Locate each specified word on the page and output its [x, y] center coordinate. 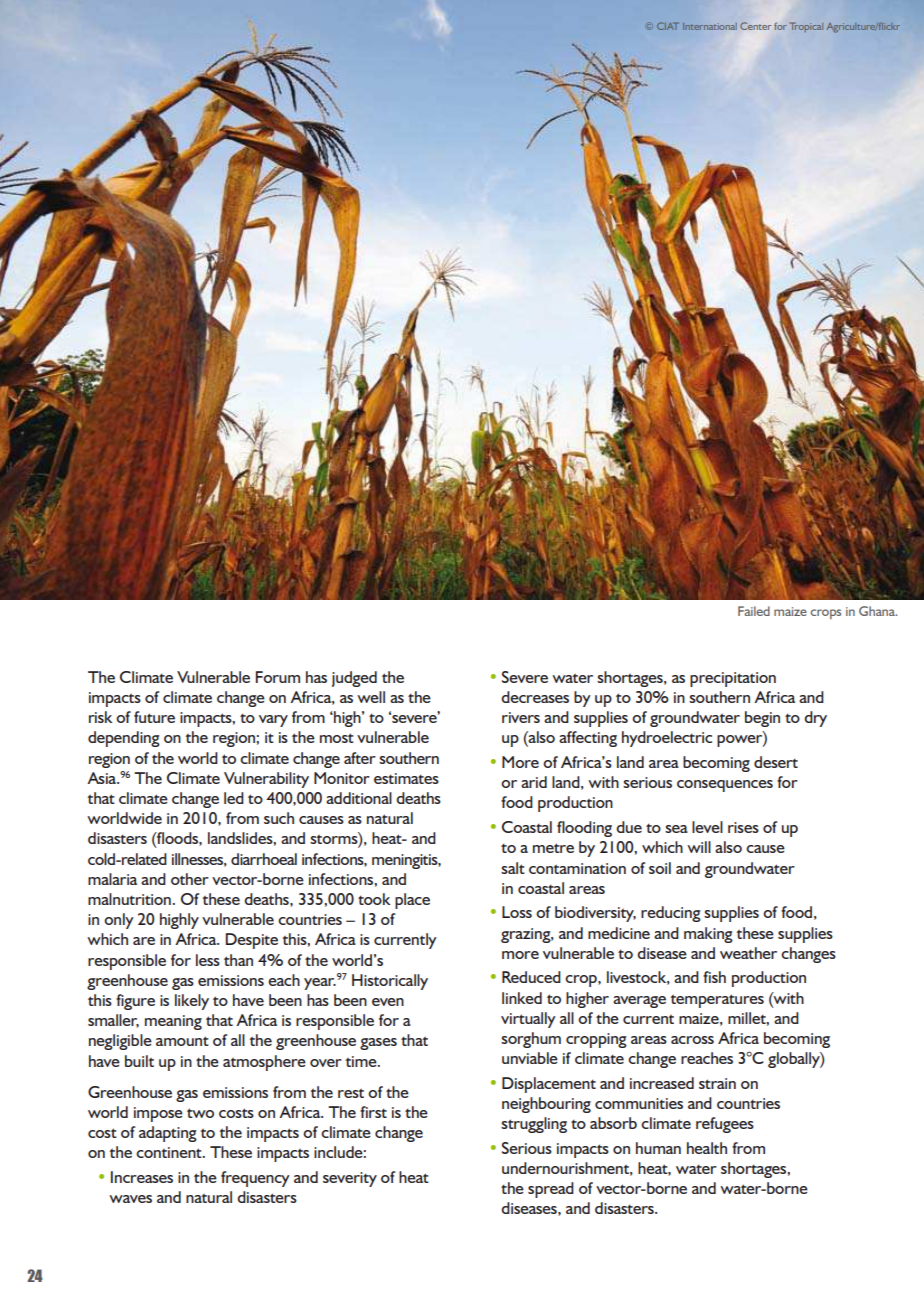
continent [170, 1152]
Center [755, 26]
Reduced [531, 977]
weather [748, 953]
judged [354, 679]
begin [762, 719]
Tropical [806, 27]
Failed [754, 611]
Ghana [878, 611]
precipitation [733, 679]
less [208, 960]
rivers [521, 717]
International [710, 26]
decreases [535, 697]
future [154, 717]
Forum [278, 677]
